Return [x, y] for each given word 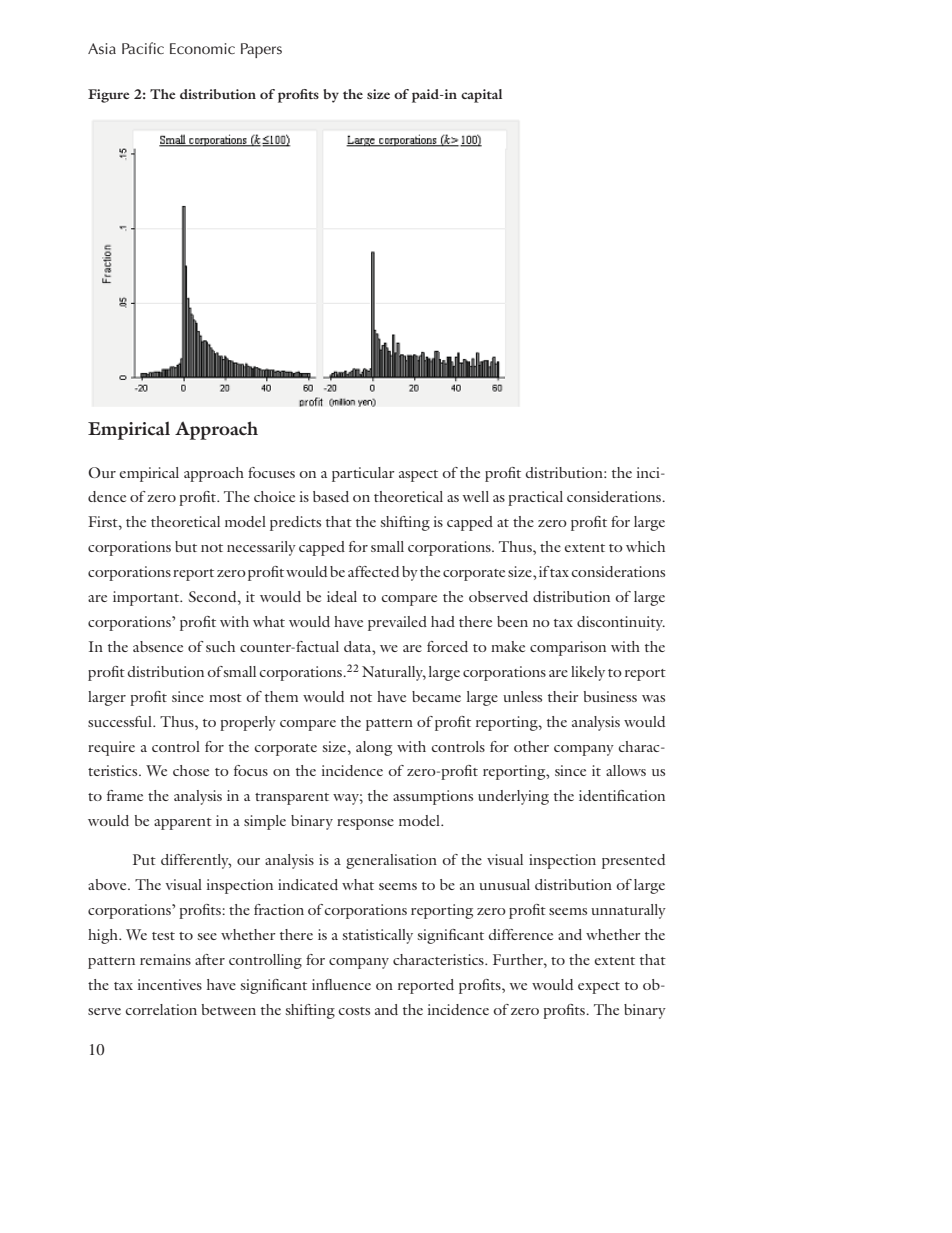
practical [535, 498]
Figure [108, 96]
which [645, 546]
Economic [202, 48]
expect [599, 988]
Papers [261, 50]
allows [626, 770]
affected [373, 571]
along [374, 748]
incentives [170, 984]
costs [354, 1011]
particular [363, 474]
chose [191, 770]
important [147, 598]
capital [481, 96]
